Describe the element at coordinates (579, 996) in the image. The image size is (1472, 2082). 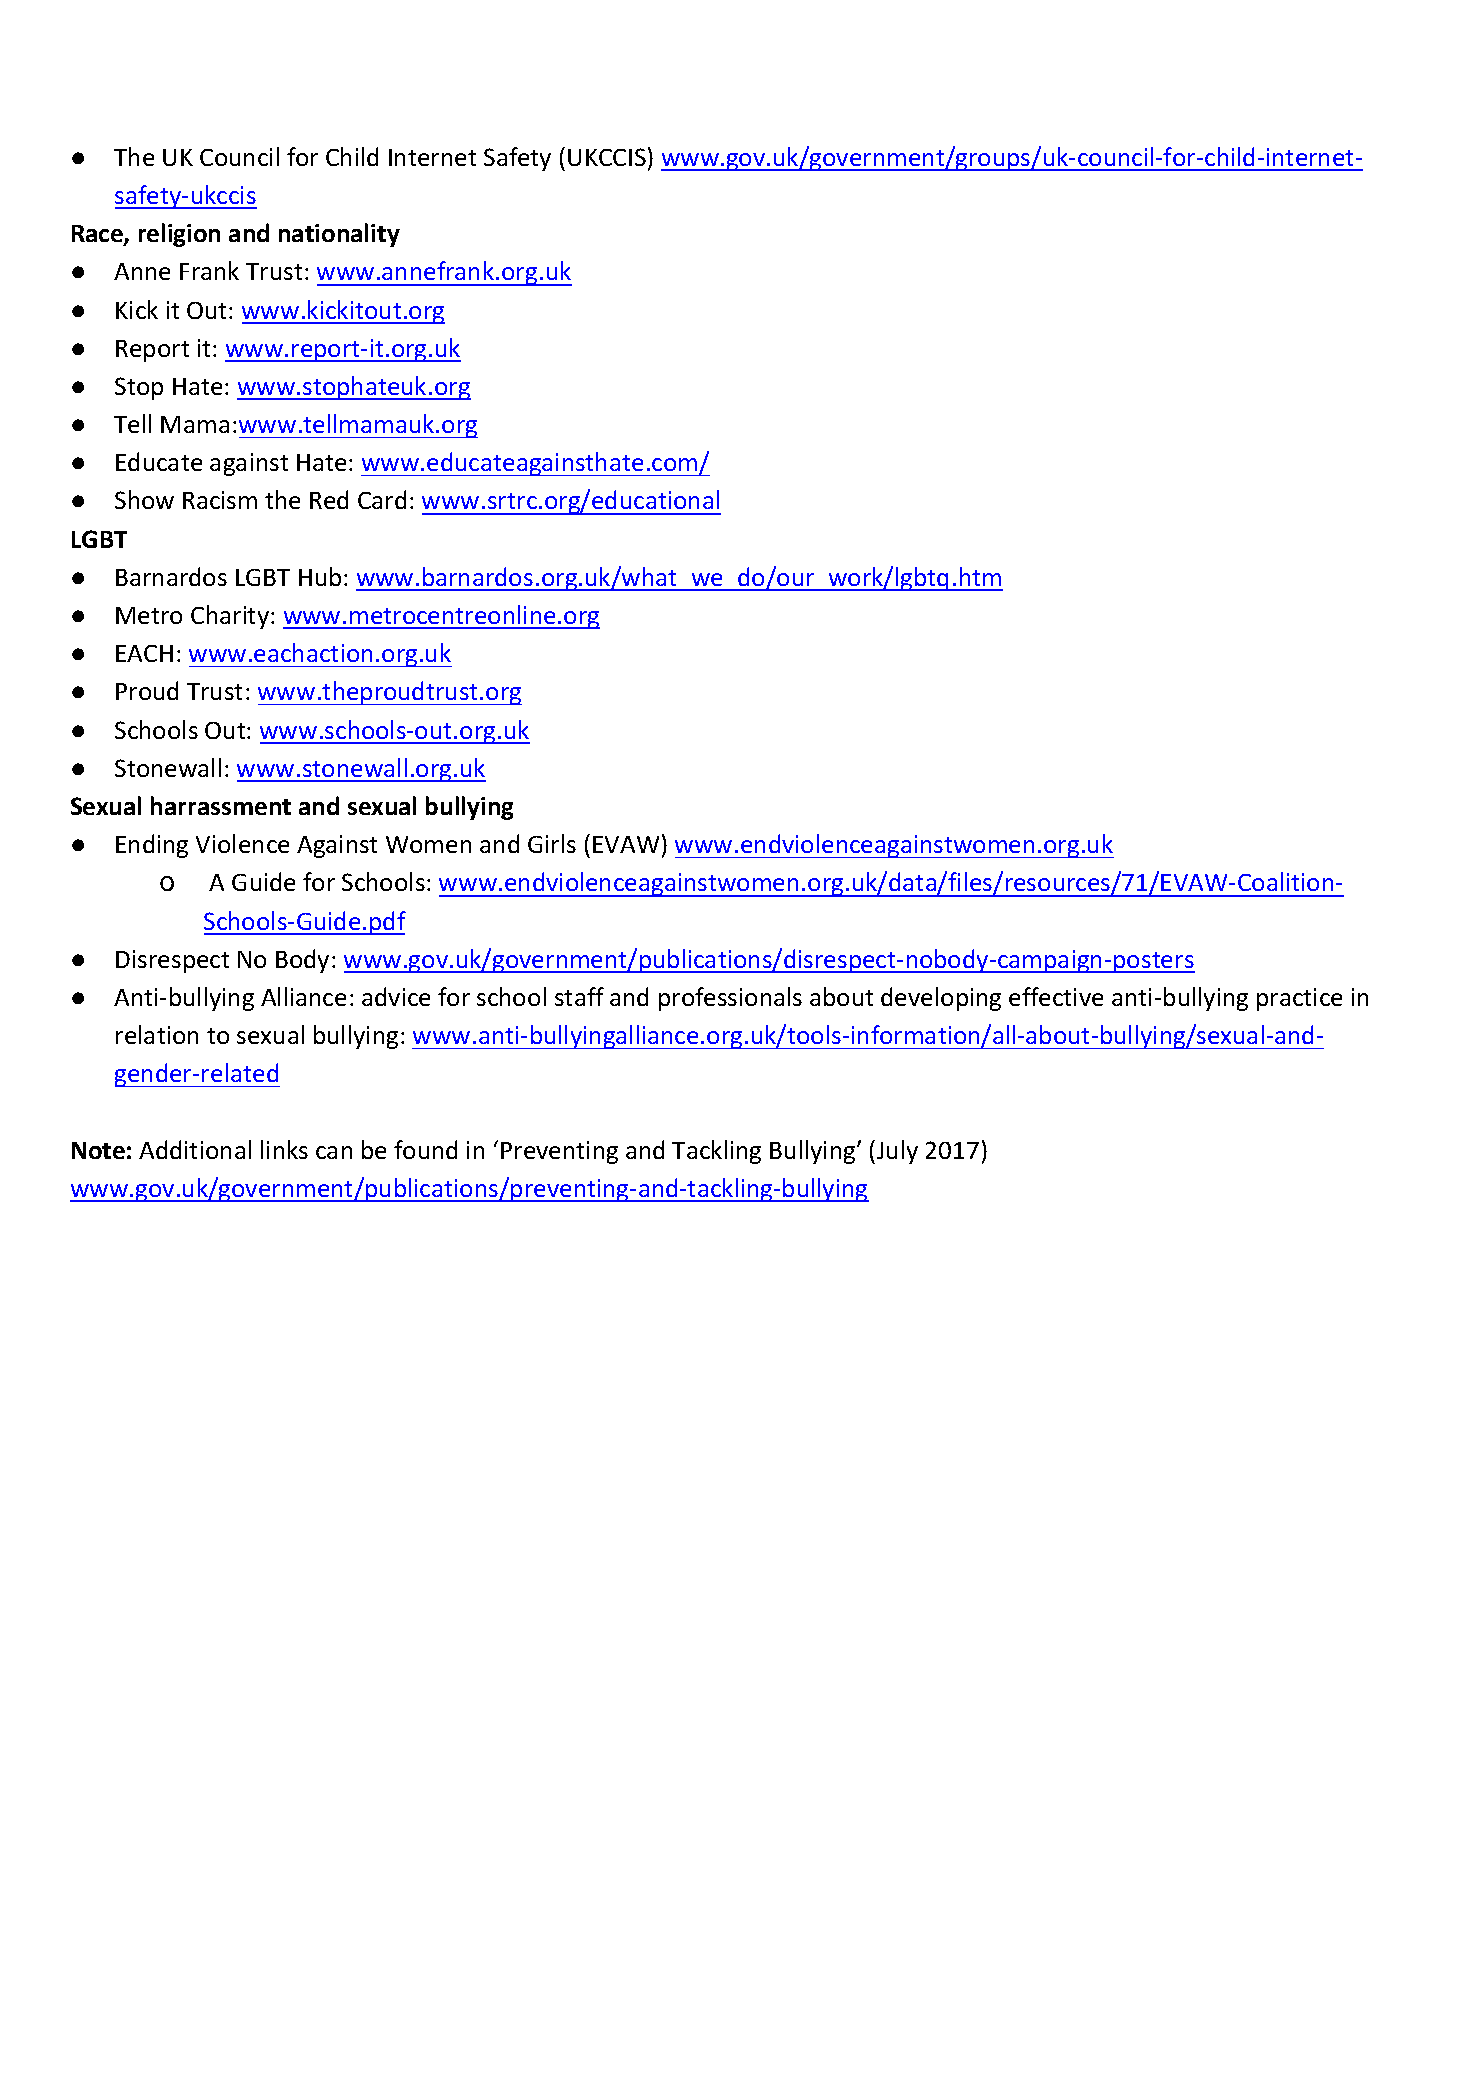
I see `staff` at that location.
